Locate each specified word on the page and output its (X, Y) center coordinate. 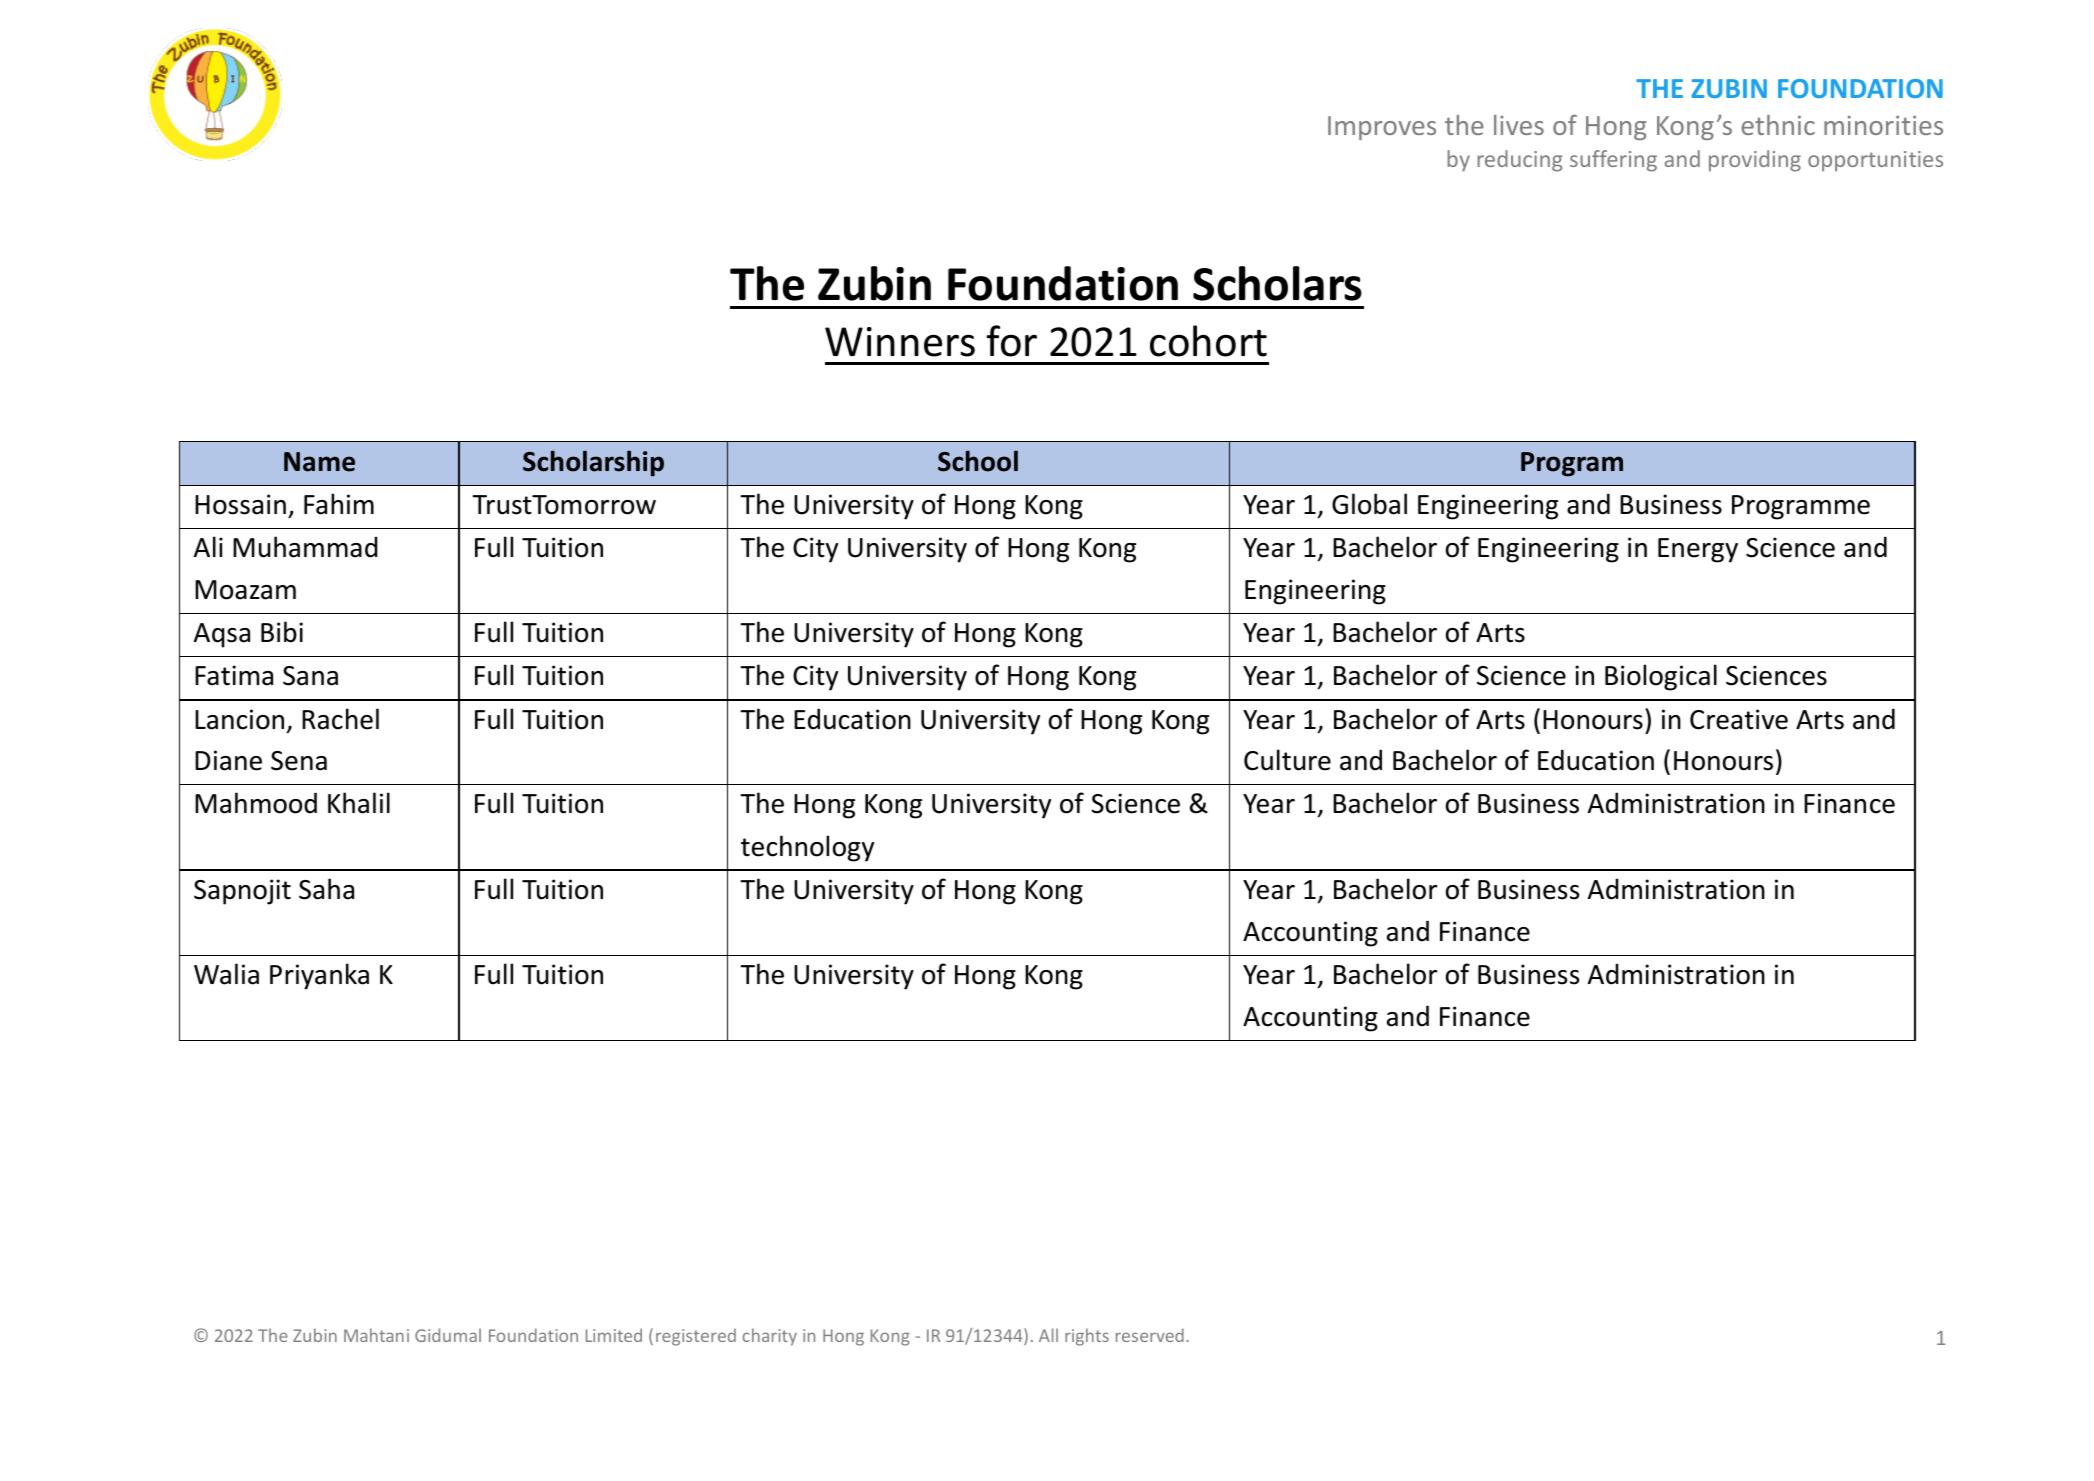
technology (807, 848)
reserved (1150, 1335)
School (978, 461)
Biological (1661, 677)
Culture (1287, 760)
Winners (900, 342)
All (1048, 1335)
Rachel (340, 719)
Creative (1739, 719)
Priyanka (319, 976)
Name (319, 462)
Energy (1698, 550)
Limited (614, 1335)
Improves (1382, 128)
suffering (1613, 161)
